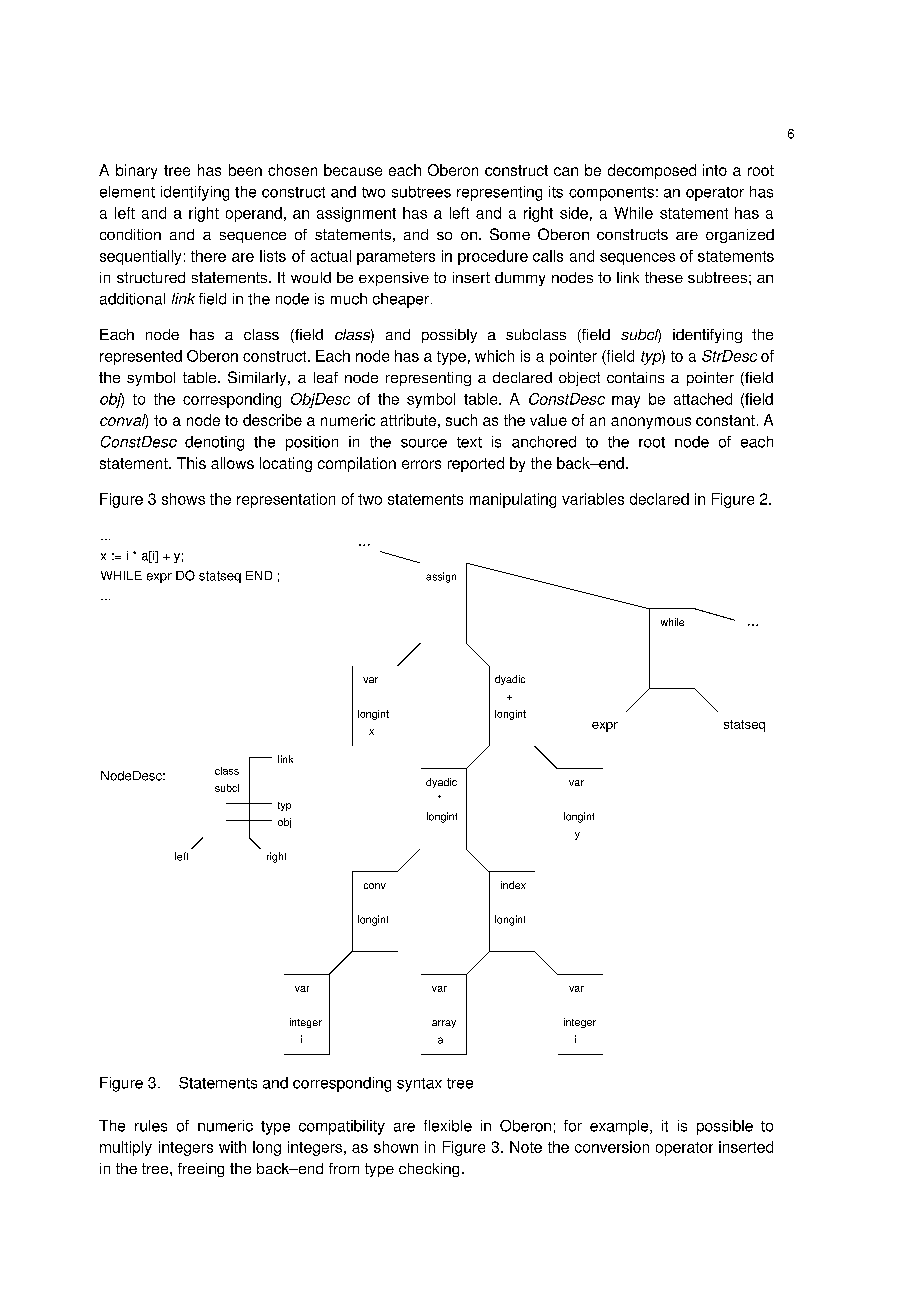  What do you see at coordinates (620, 1127) in the page?
I see `example` at bounding box center [620, 1127].
